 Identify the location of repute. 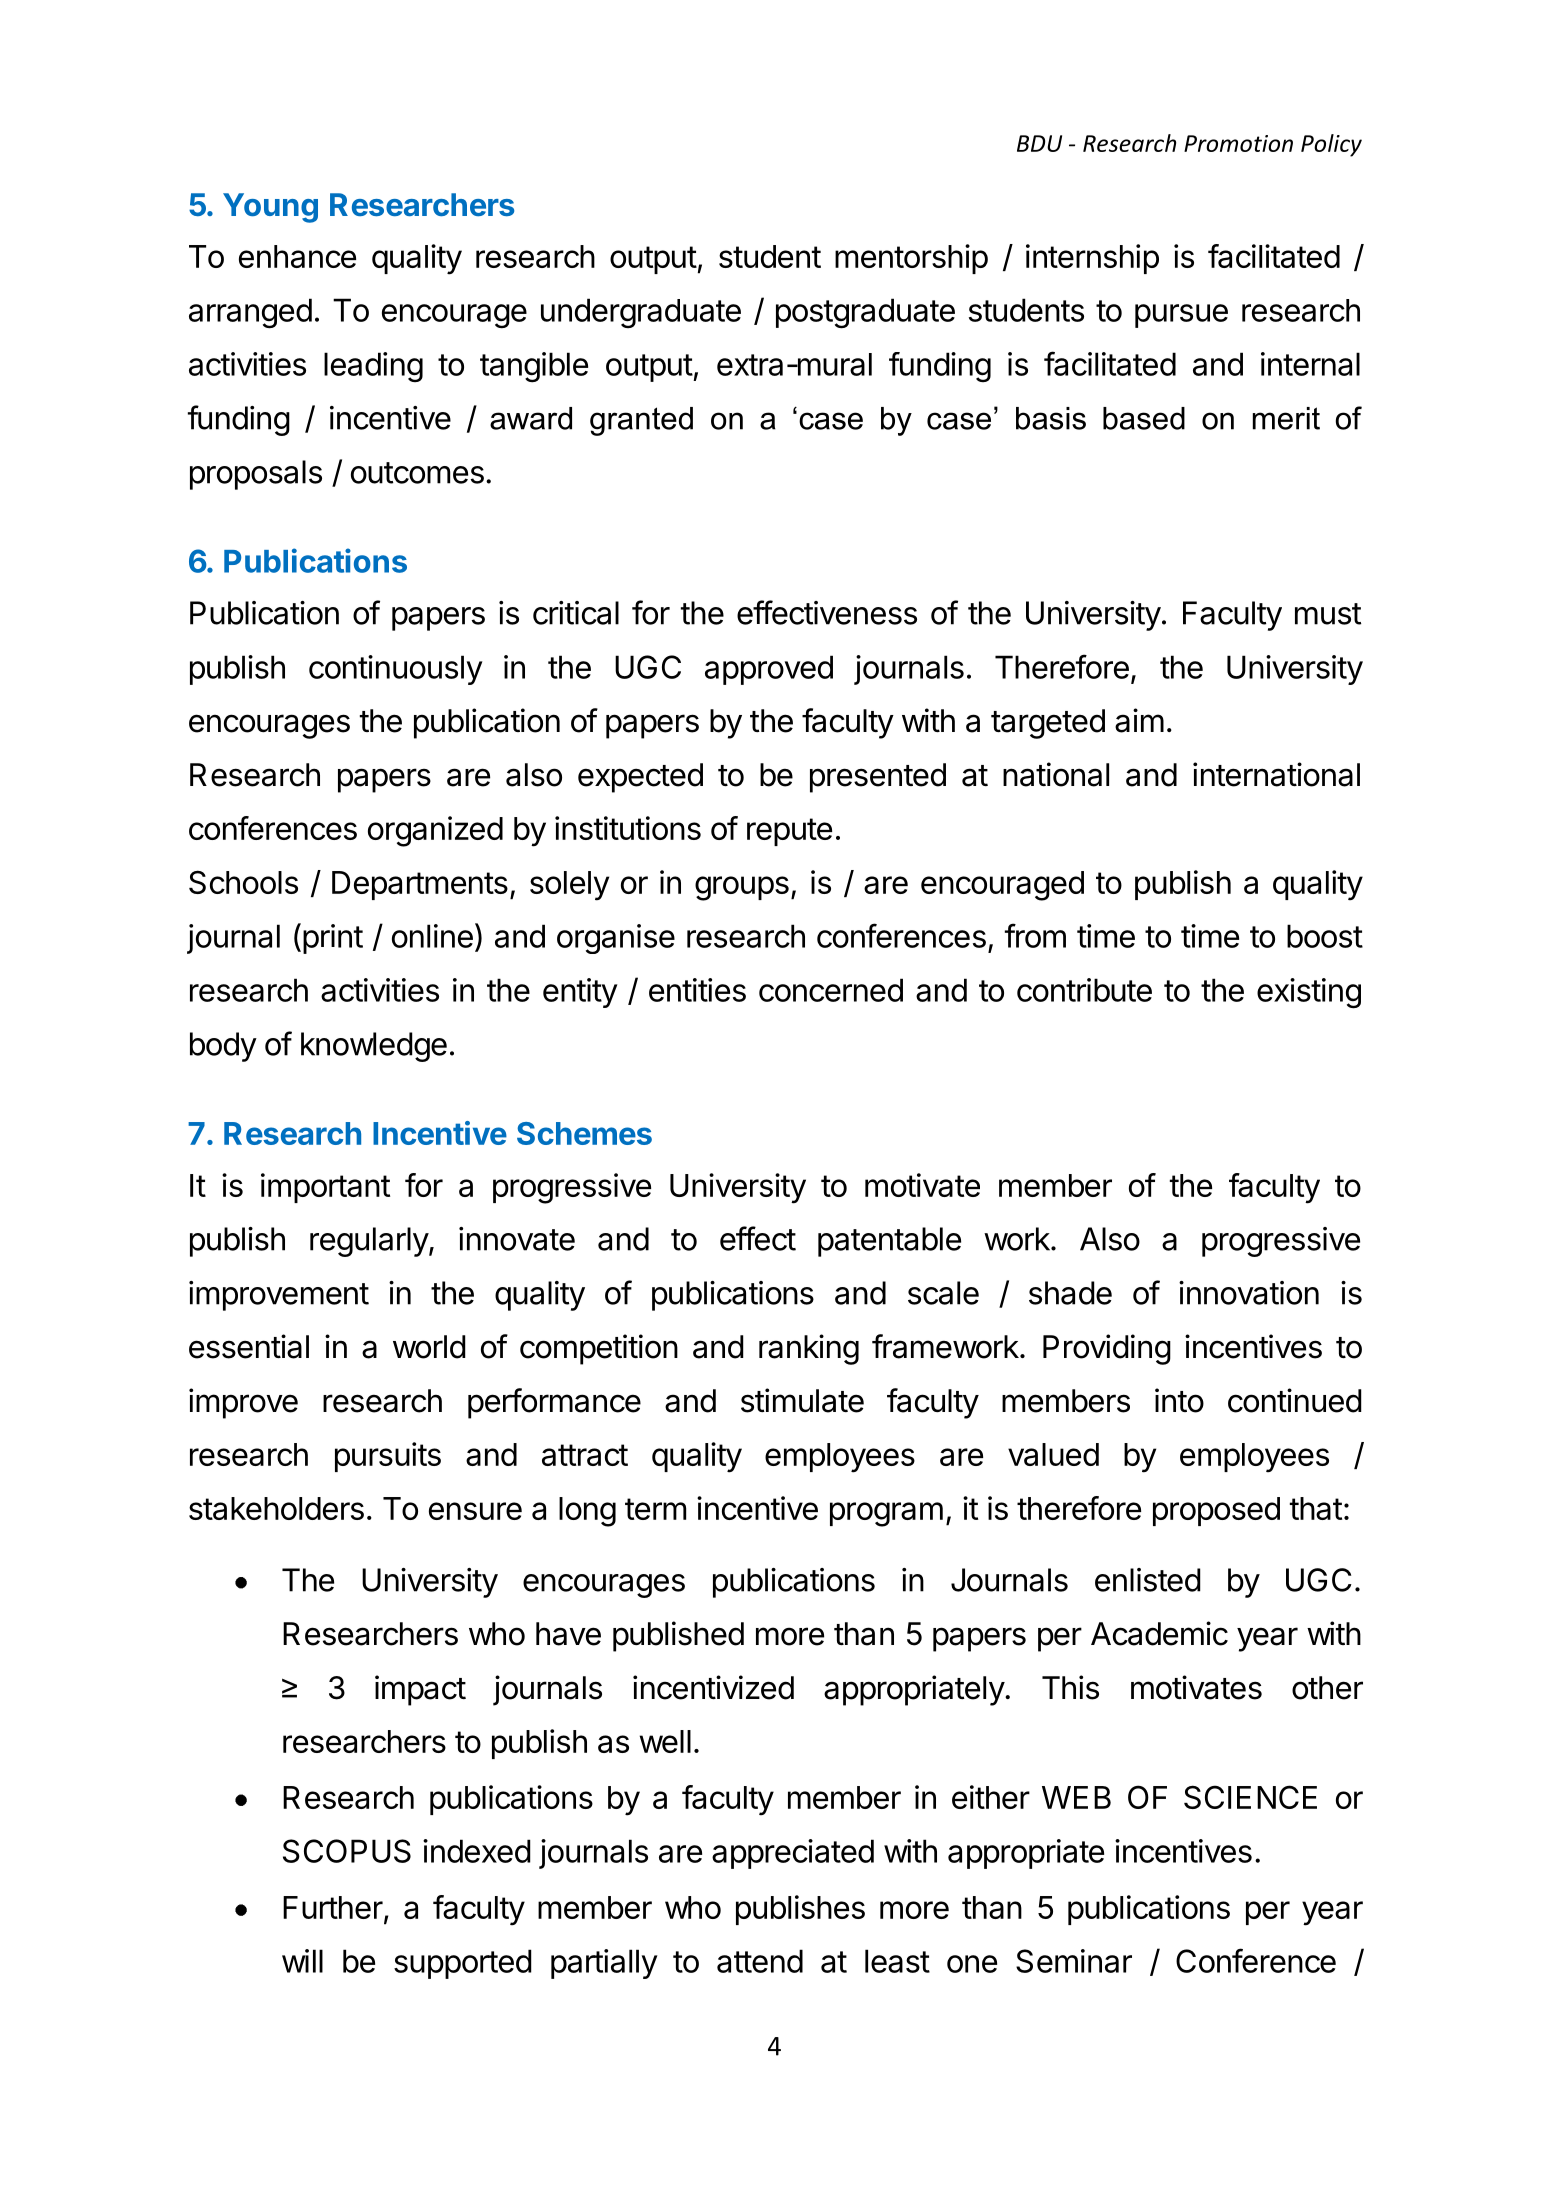
(789, 832).
